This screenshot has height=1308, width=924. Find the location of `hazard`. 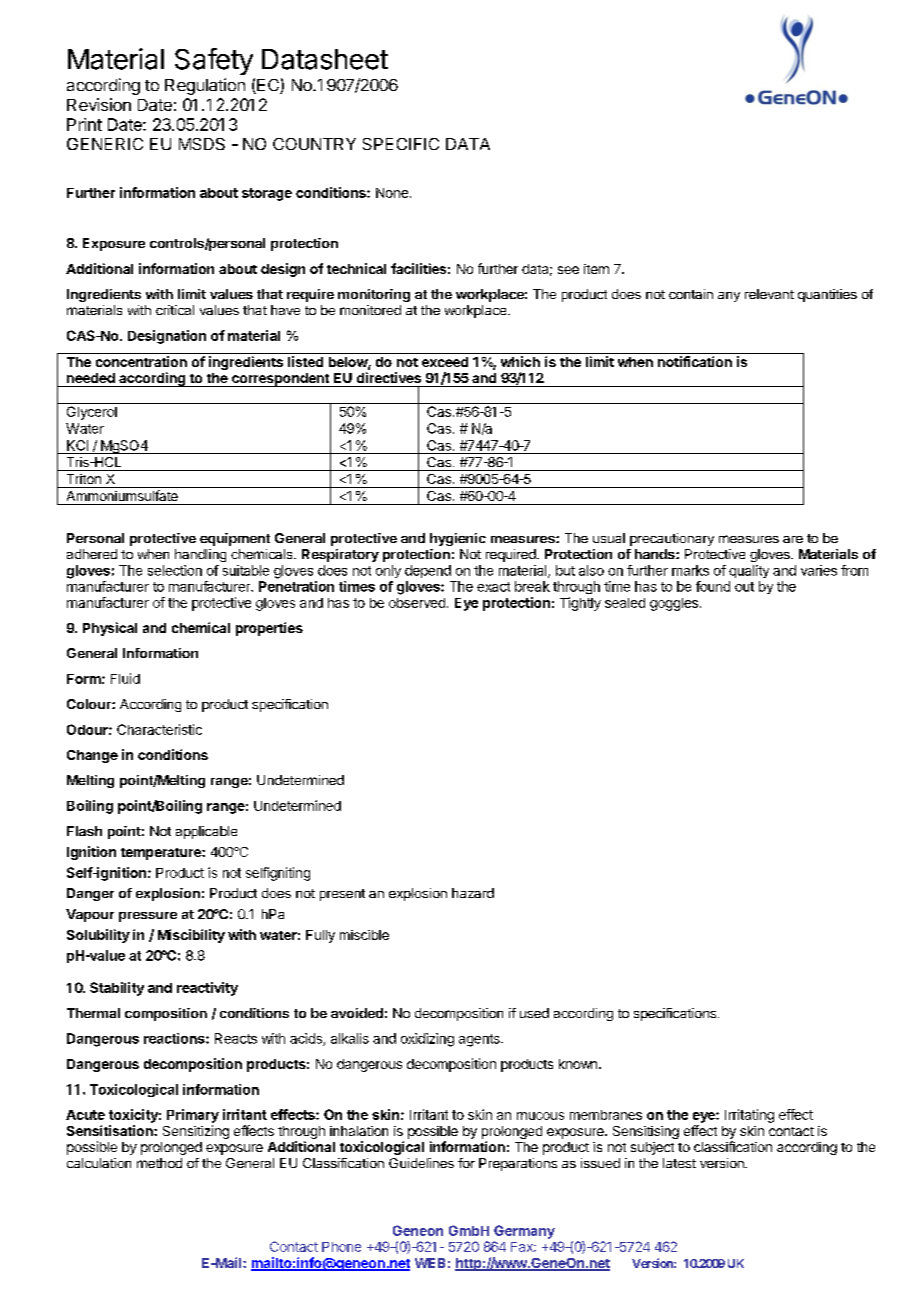

hazard is located at coordinates (473, 893).
